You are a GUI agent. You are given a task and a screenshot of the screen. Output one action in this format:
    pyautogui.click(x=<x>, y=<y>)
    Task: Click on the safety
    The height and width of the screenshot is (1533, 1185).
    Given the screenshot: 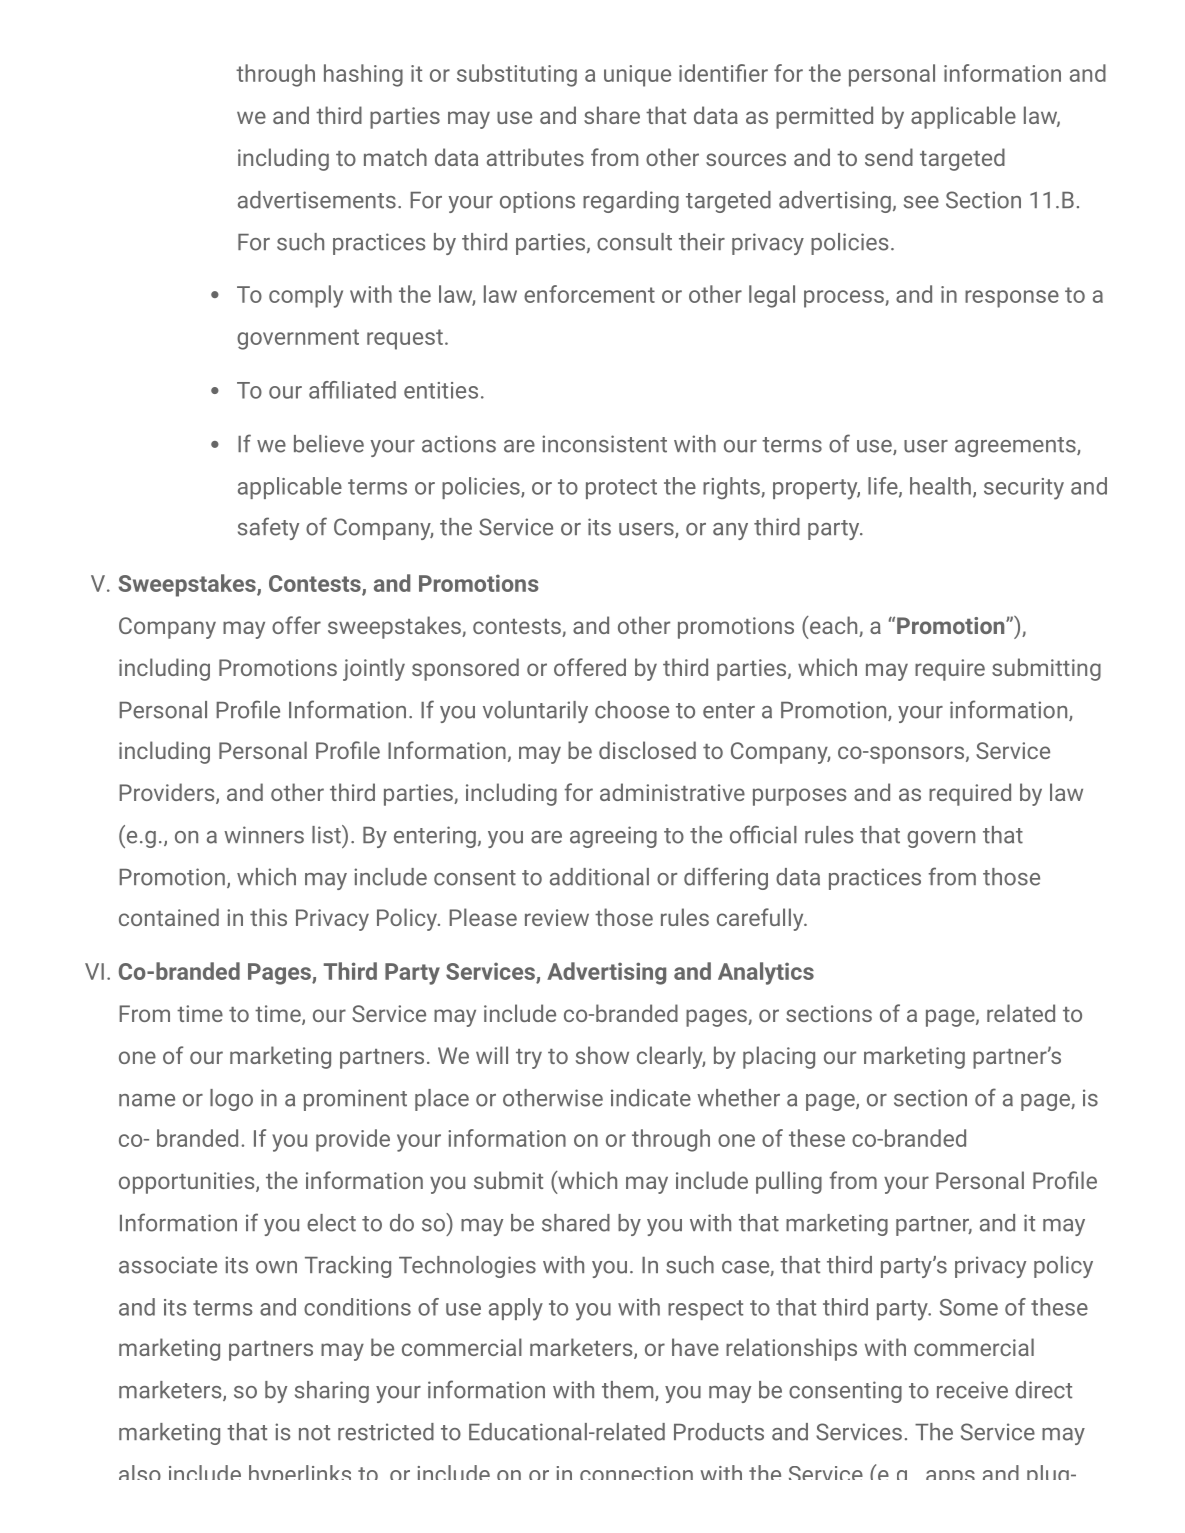 What is the action you would take?
    pyautogui.click(x=268, y=528)
